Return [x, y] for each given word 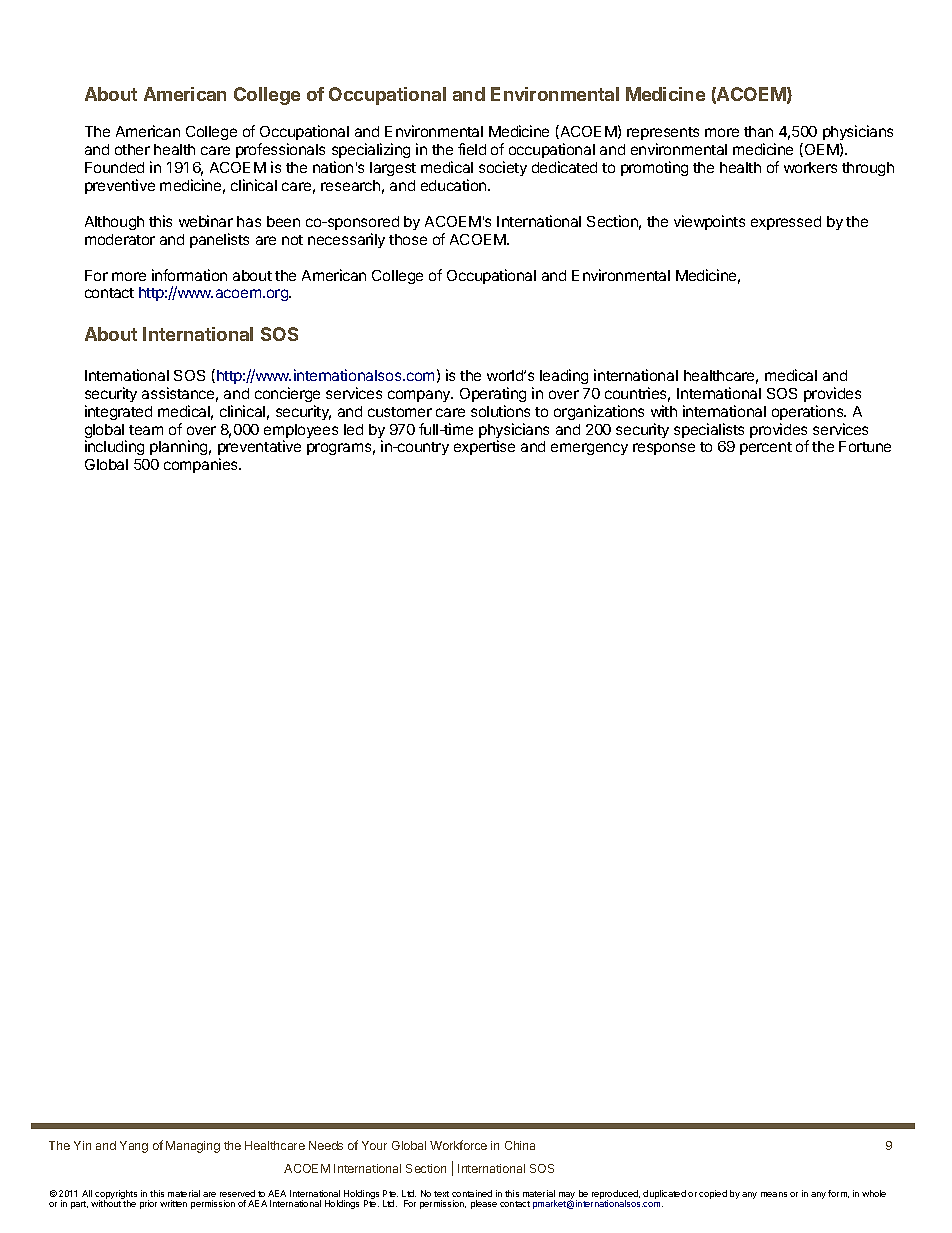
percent [766, 448]
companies [202, 465]
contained [472, 1193]
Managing [193, 1147]
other [132, 149]
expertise [484, 447]
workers [810, 167]
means [774, 1194]
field [472, 149]
